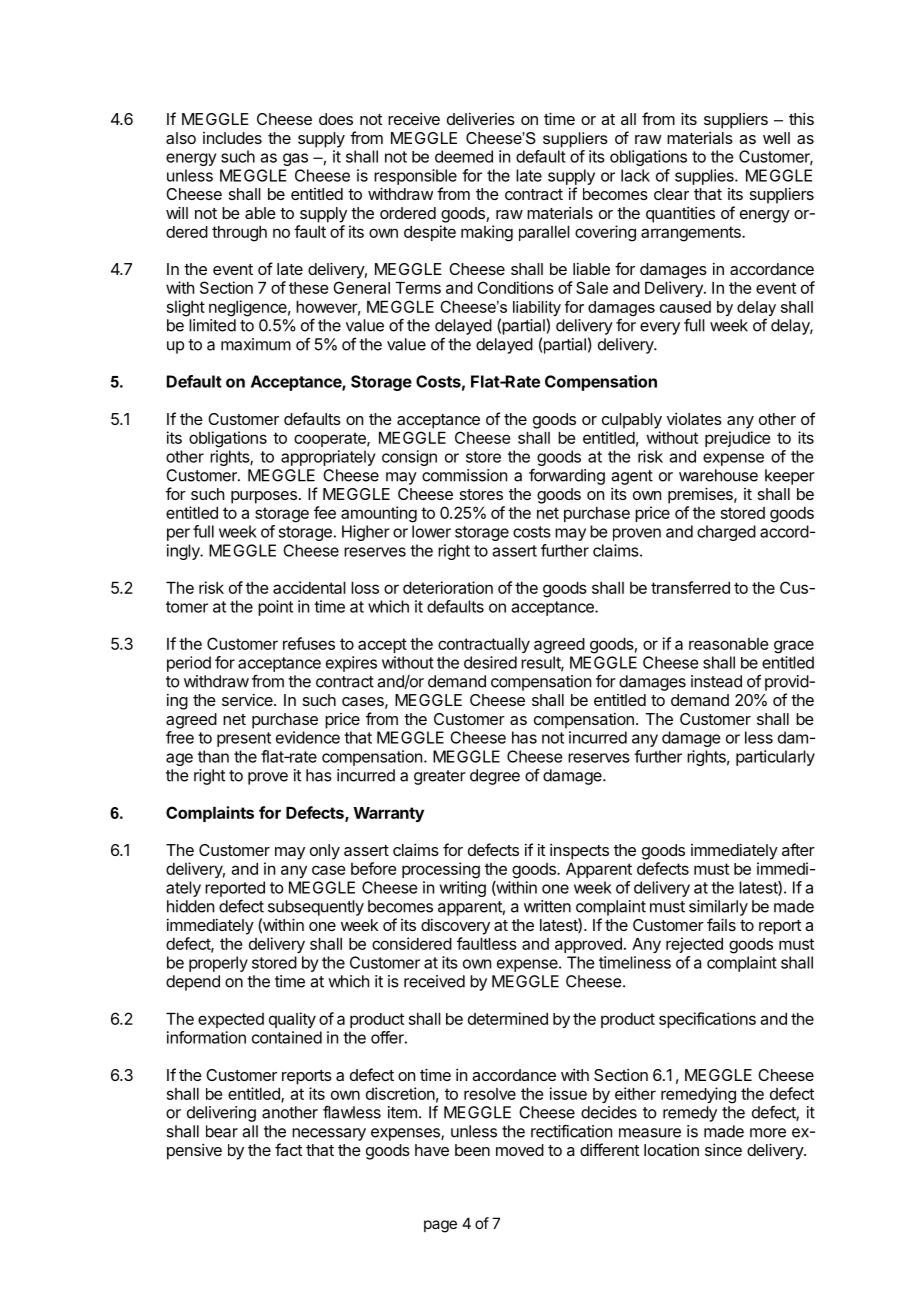  I want to click on service, so click(248, 699).
